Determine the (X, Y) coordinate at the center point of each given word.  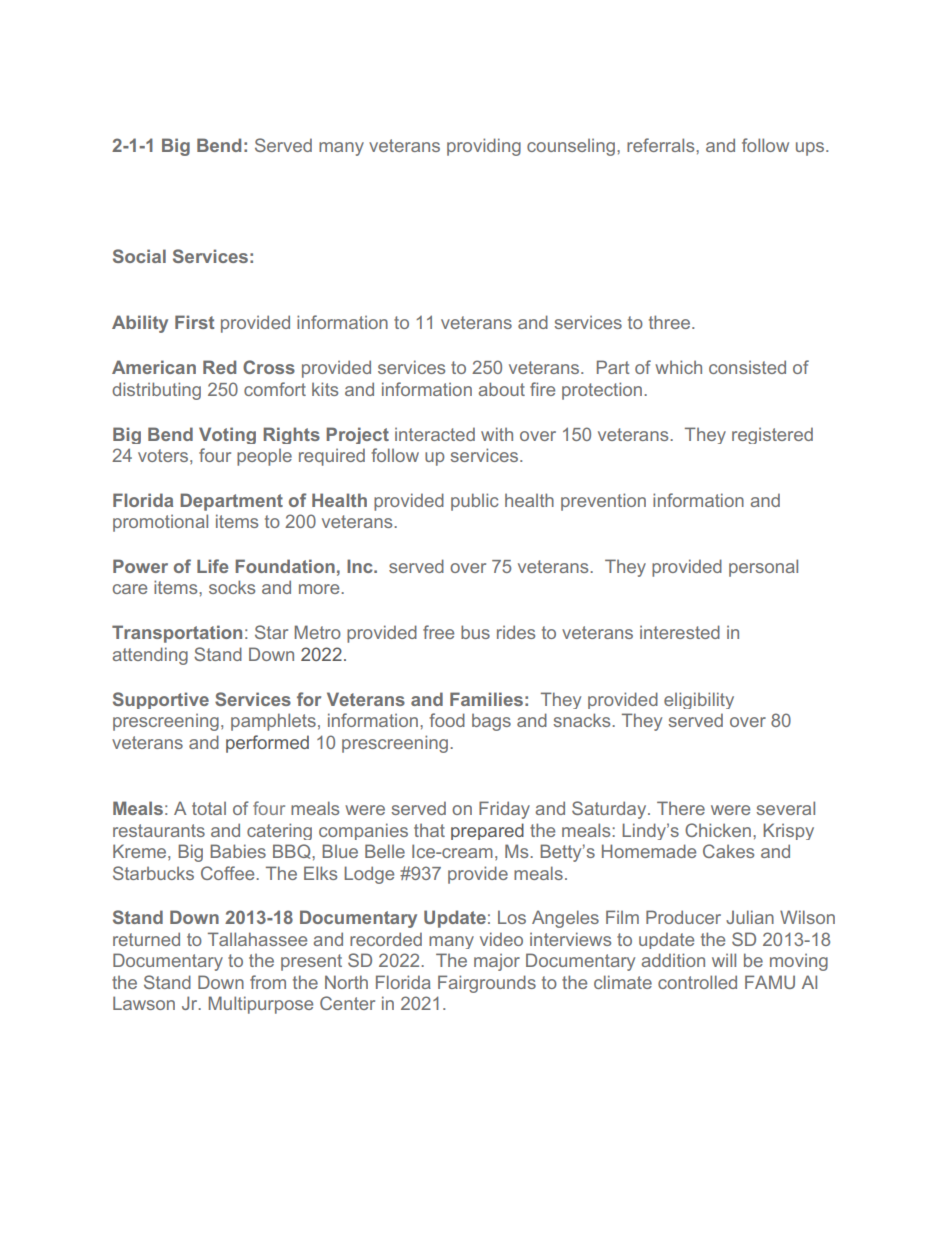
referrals (662, 145)
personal (763, 568)
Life (212, 566)
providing (484, 147)
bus (475, 632)
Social (139, 256)
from (268, 982)
